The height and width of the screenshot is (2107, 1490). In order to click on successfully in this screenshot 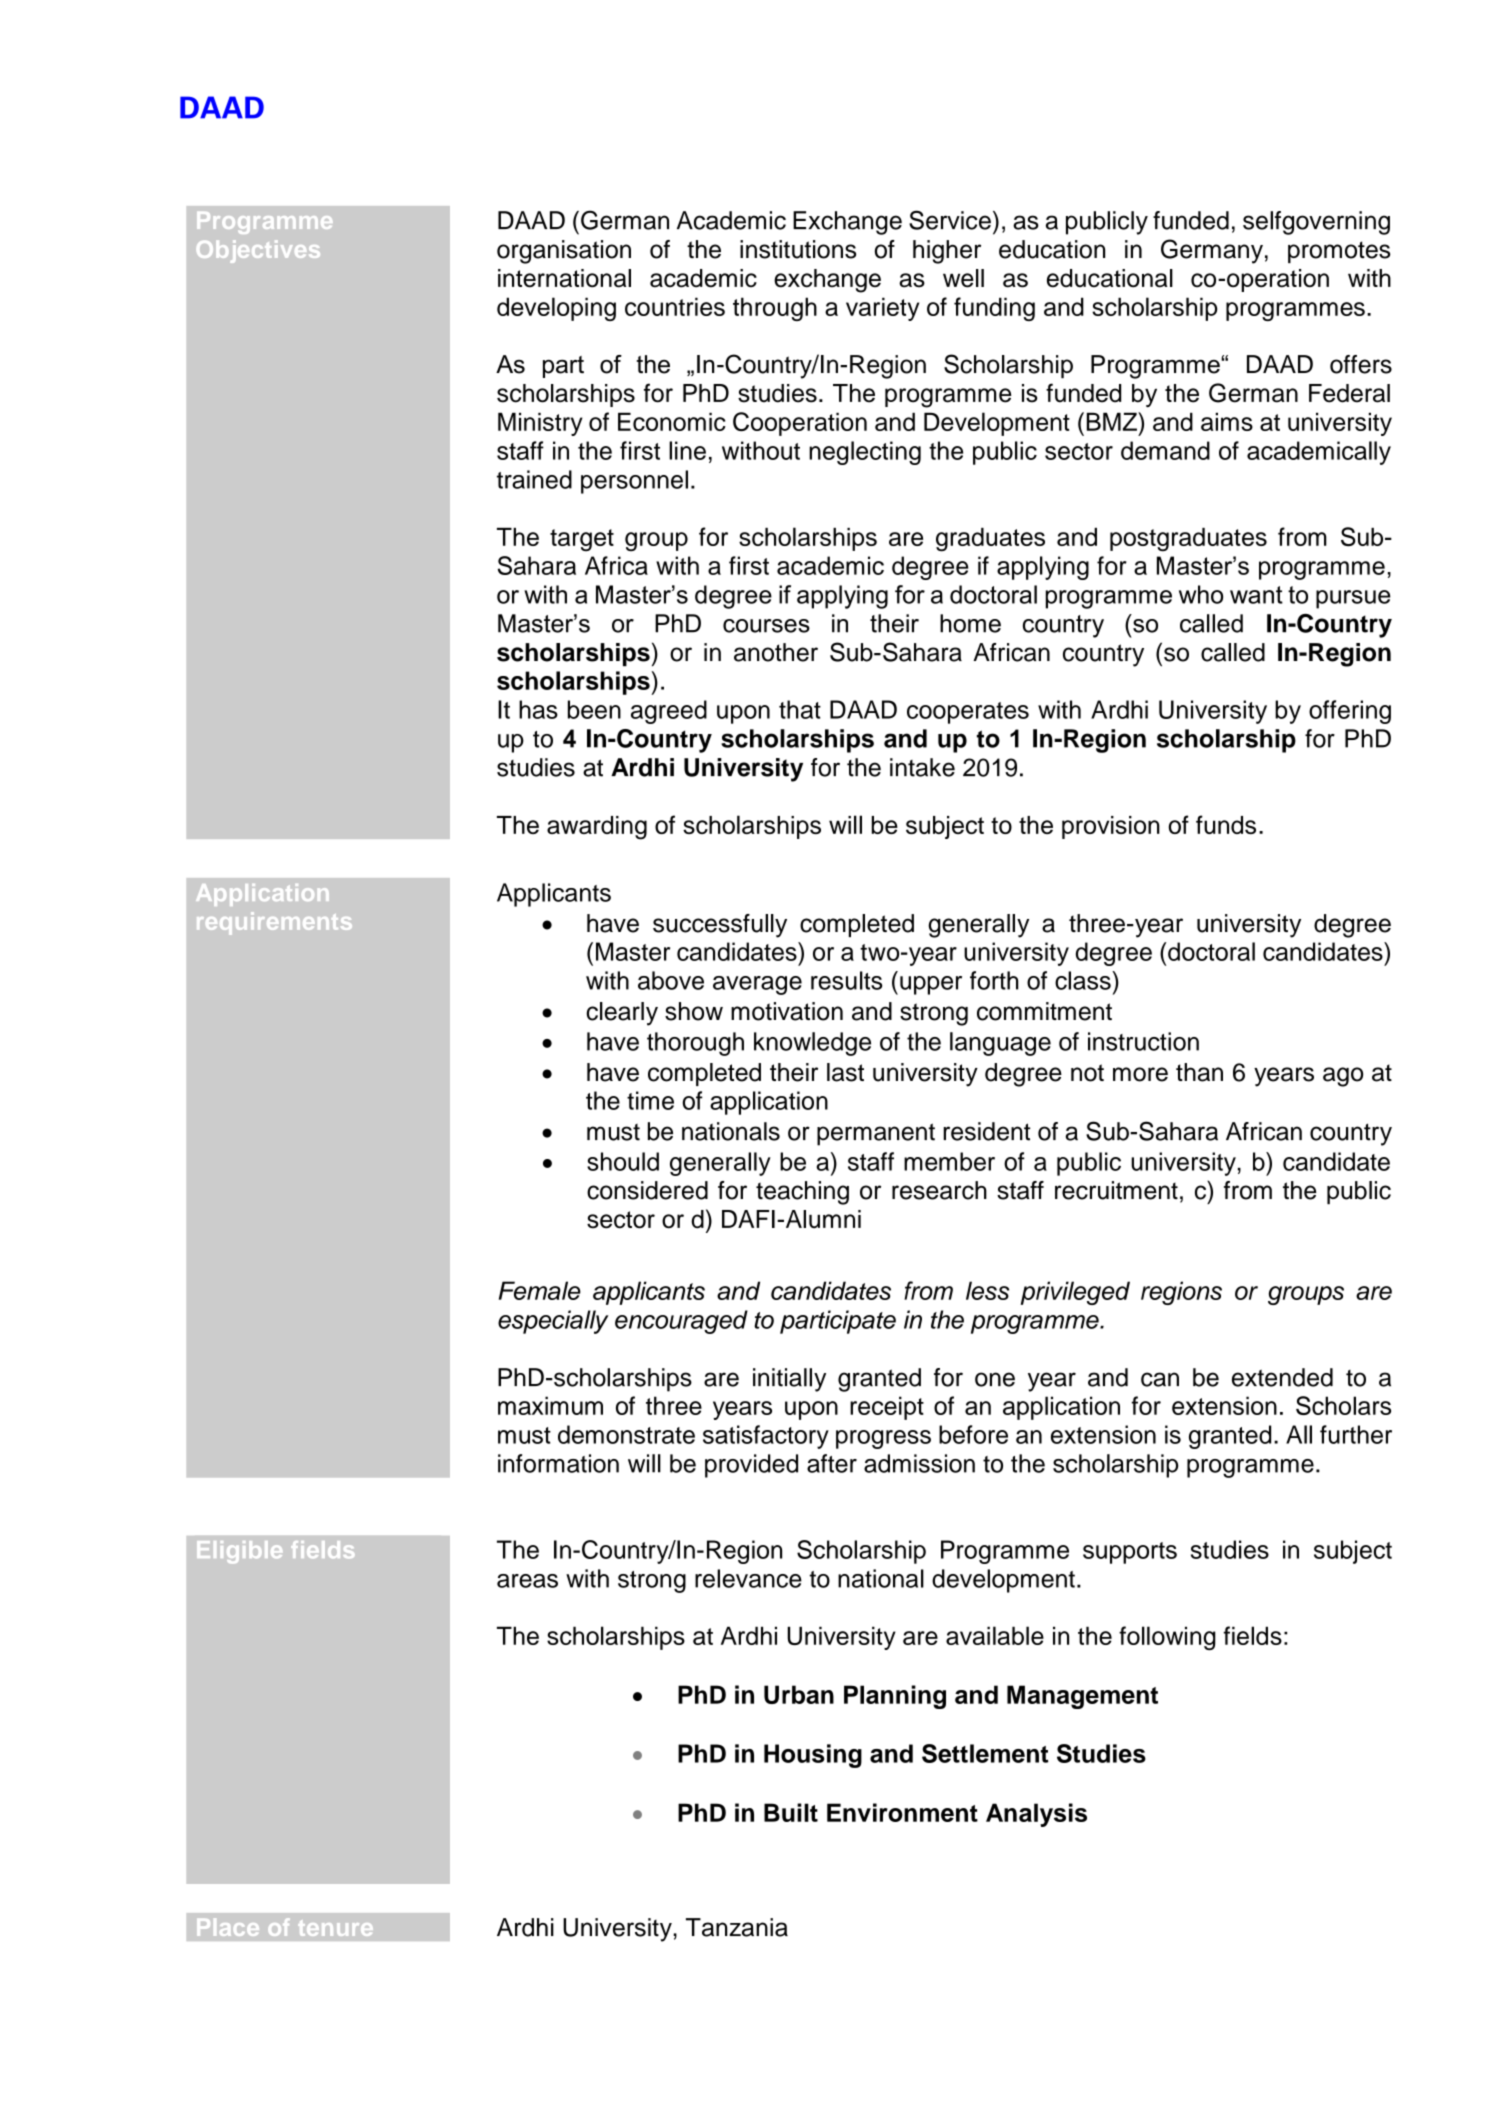, I will do `click(720, 926)`.
